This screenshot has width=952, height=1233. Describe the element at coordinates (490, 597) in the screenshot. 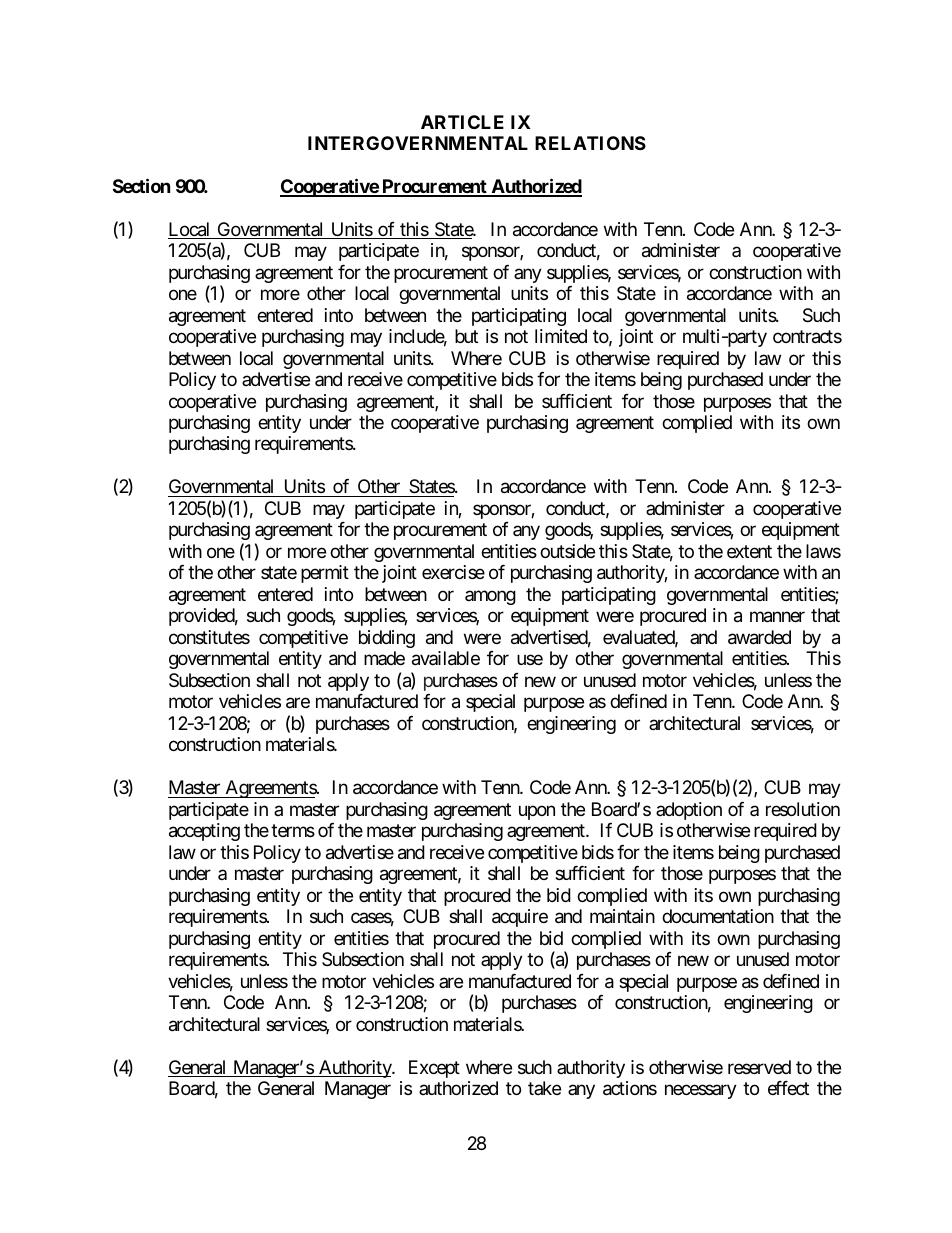

I see `among` at that location.
